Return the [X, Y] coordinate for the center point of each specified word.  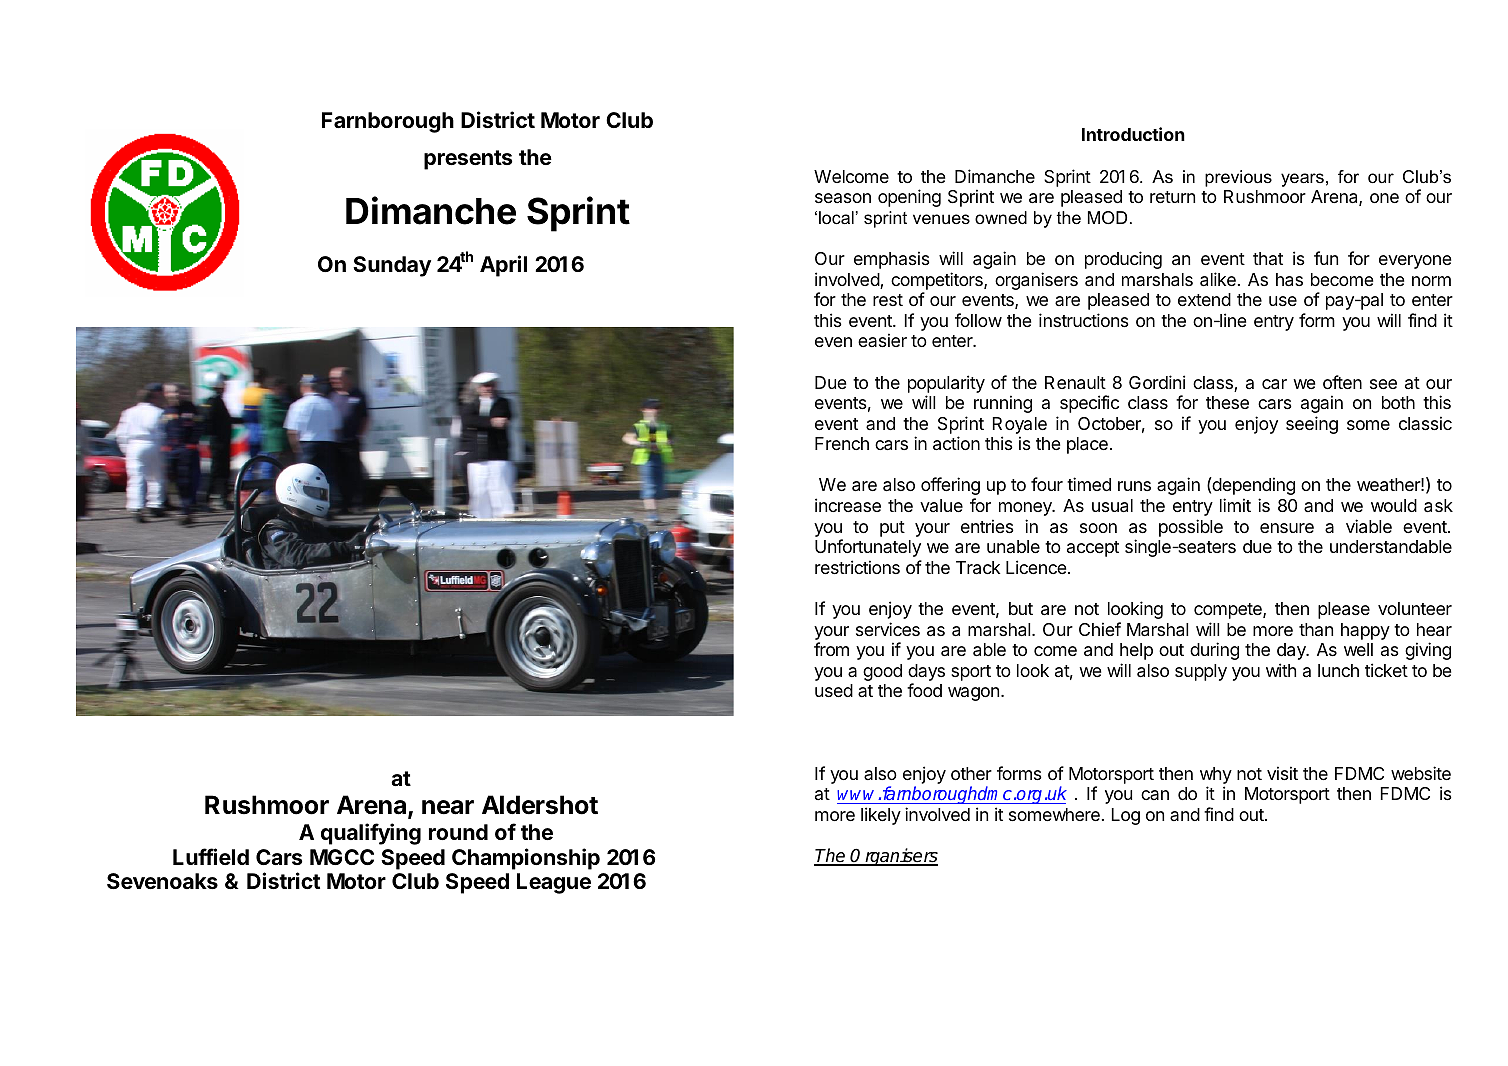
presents [468, 160]
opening [909, 198]
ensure [1287, 528]
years [1302, 180]
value [941, 505]
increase [848, 505]
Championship [526, 859]
